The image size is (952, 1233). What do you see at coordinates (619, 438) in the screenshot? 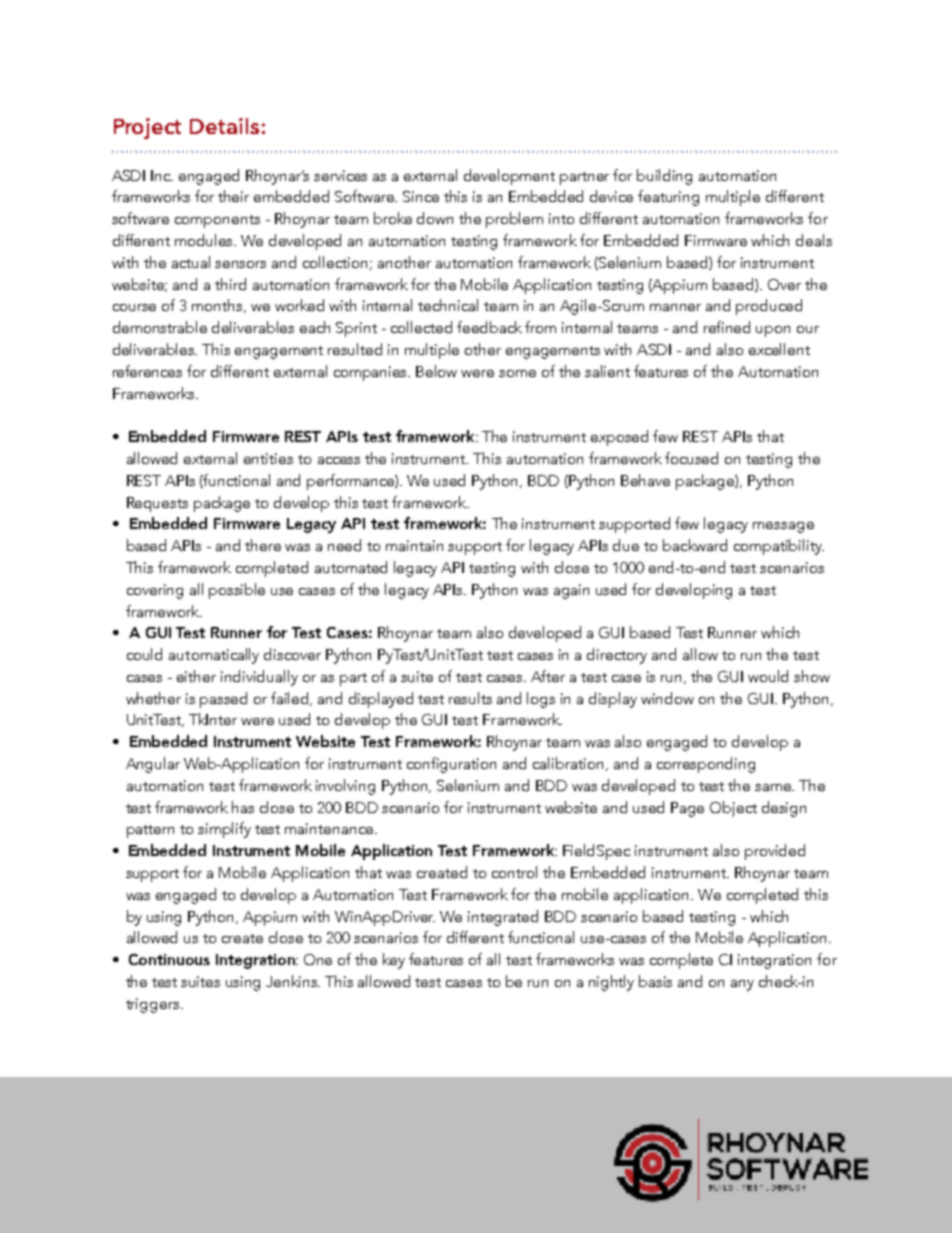
I see `exposed` at bounding box center [619, 438].
